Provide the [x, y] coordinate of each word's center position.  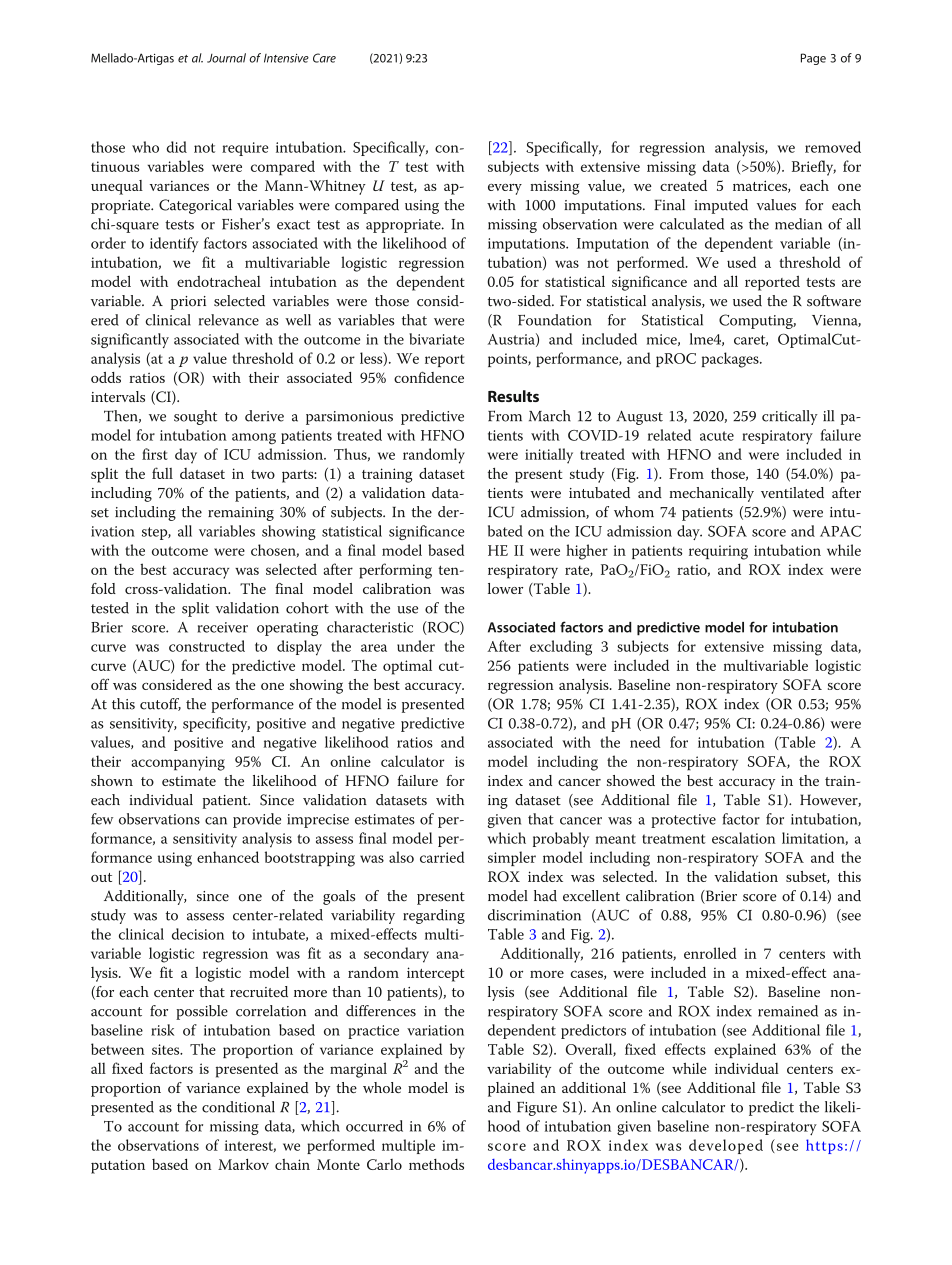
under [416, 646]
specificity [216, 724]
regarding [434, 916]
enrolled [710, 953]
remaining [241, 514]
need [645, 742]
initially [549, 456]
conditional [238, 1107]
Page [813, 59]
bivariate [436, 339]
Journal [226, 58]
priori [188, 303]
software [834, 301]
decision [198, 934]
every [505, 189]
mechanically [712, 494]
